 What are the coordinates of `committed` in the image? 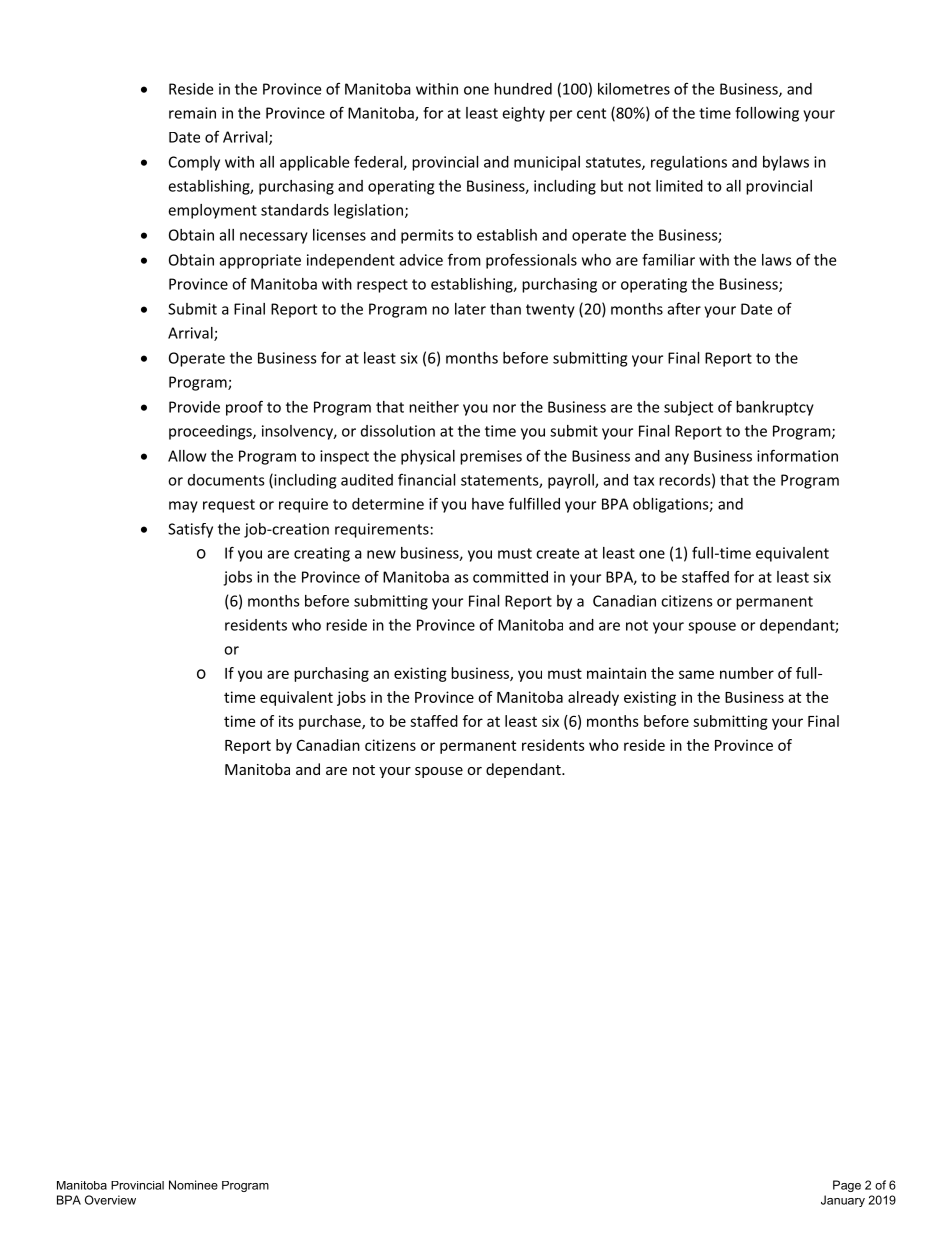 It's located at (510, 577).
